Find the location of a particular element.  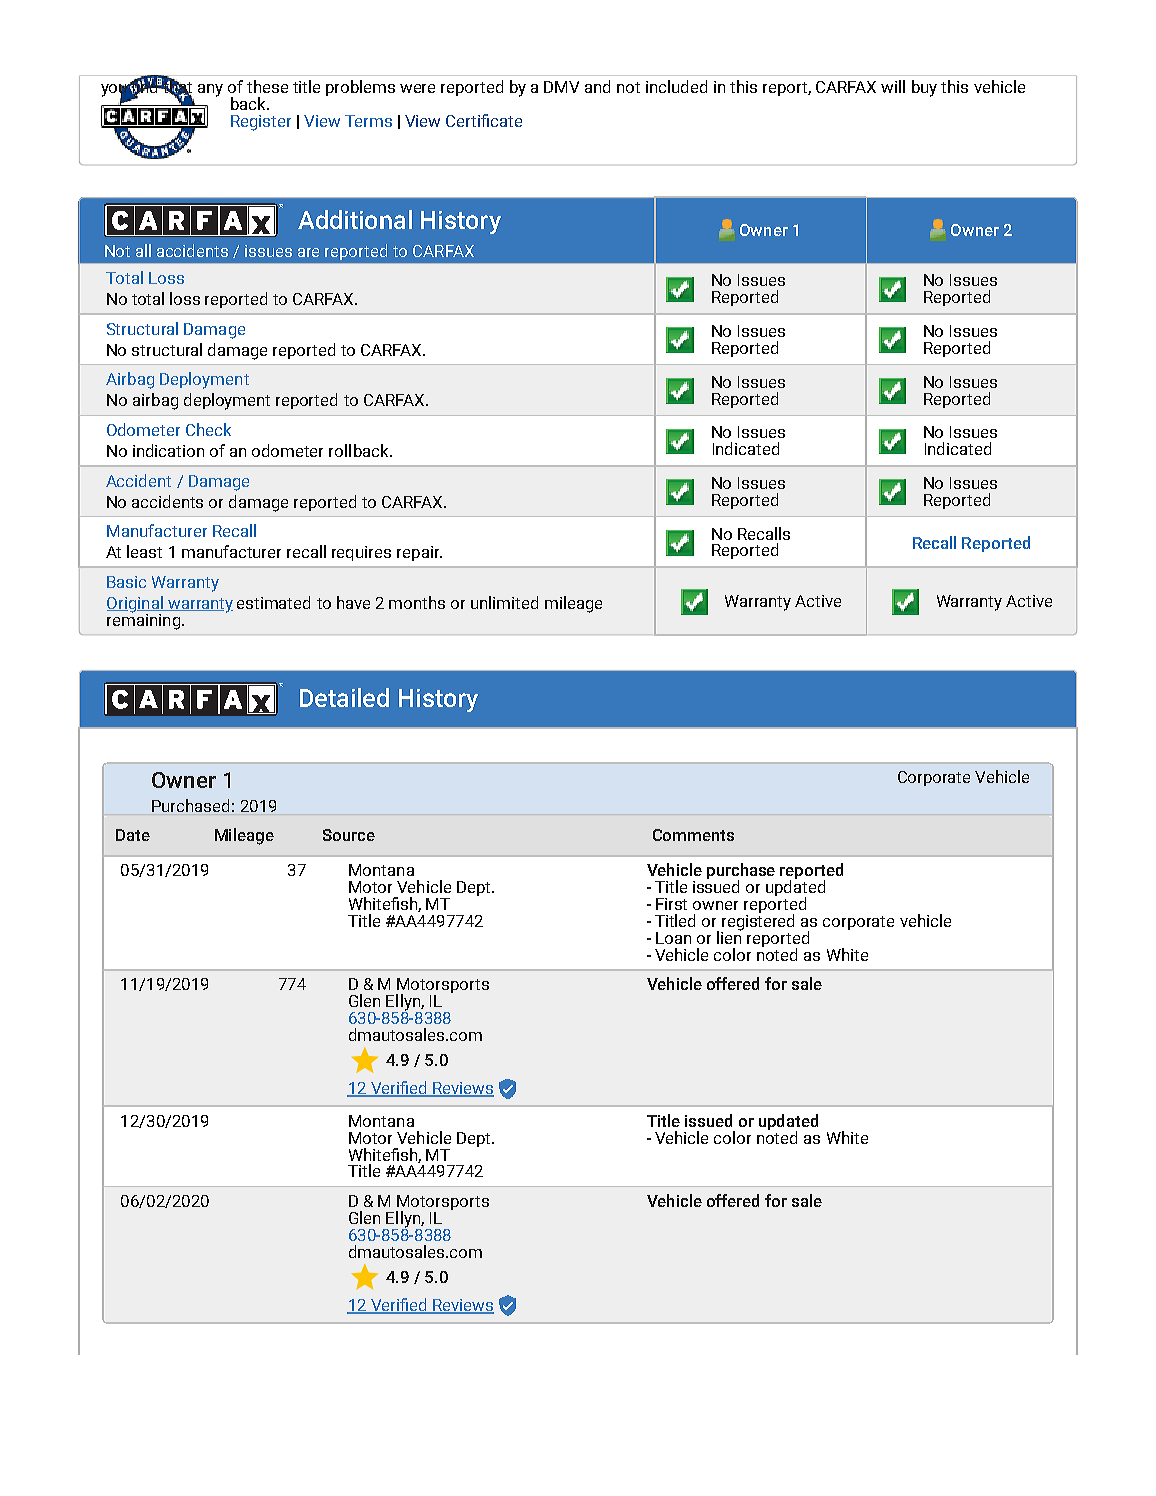

DMV is located at coordinates (561, 87).
